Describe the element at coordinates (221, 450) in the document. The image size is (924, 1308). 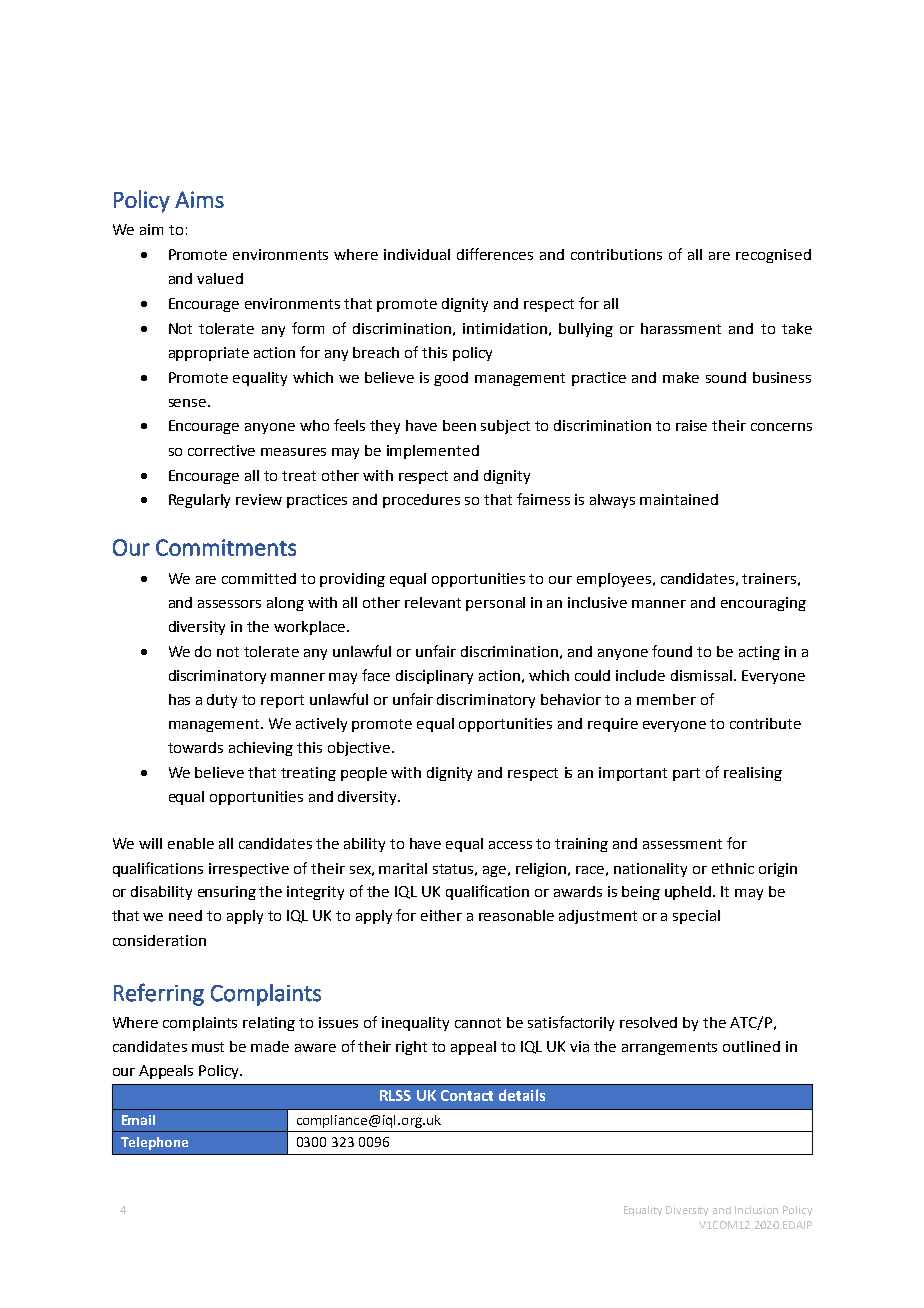
I see `corrective` at that location.
